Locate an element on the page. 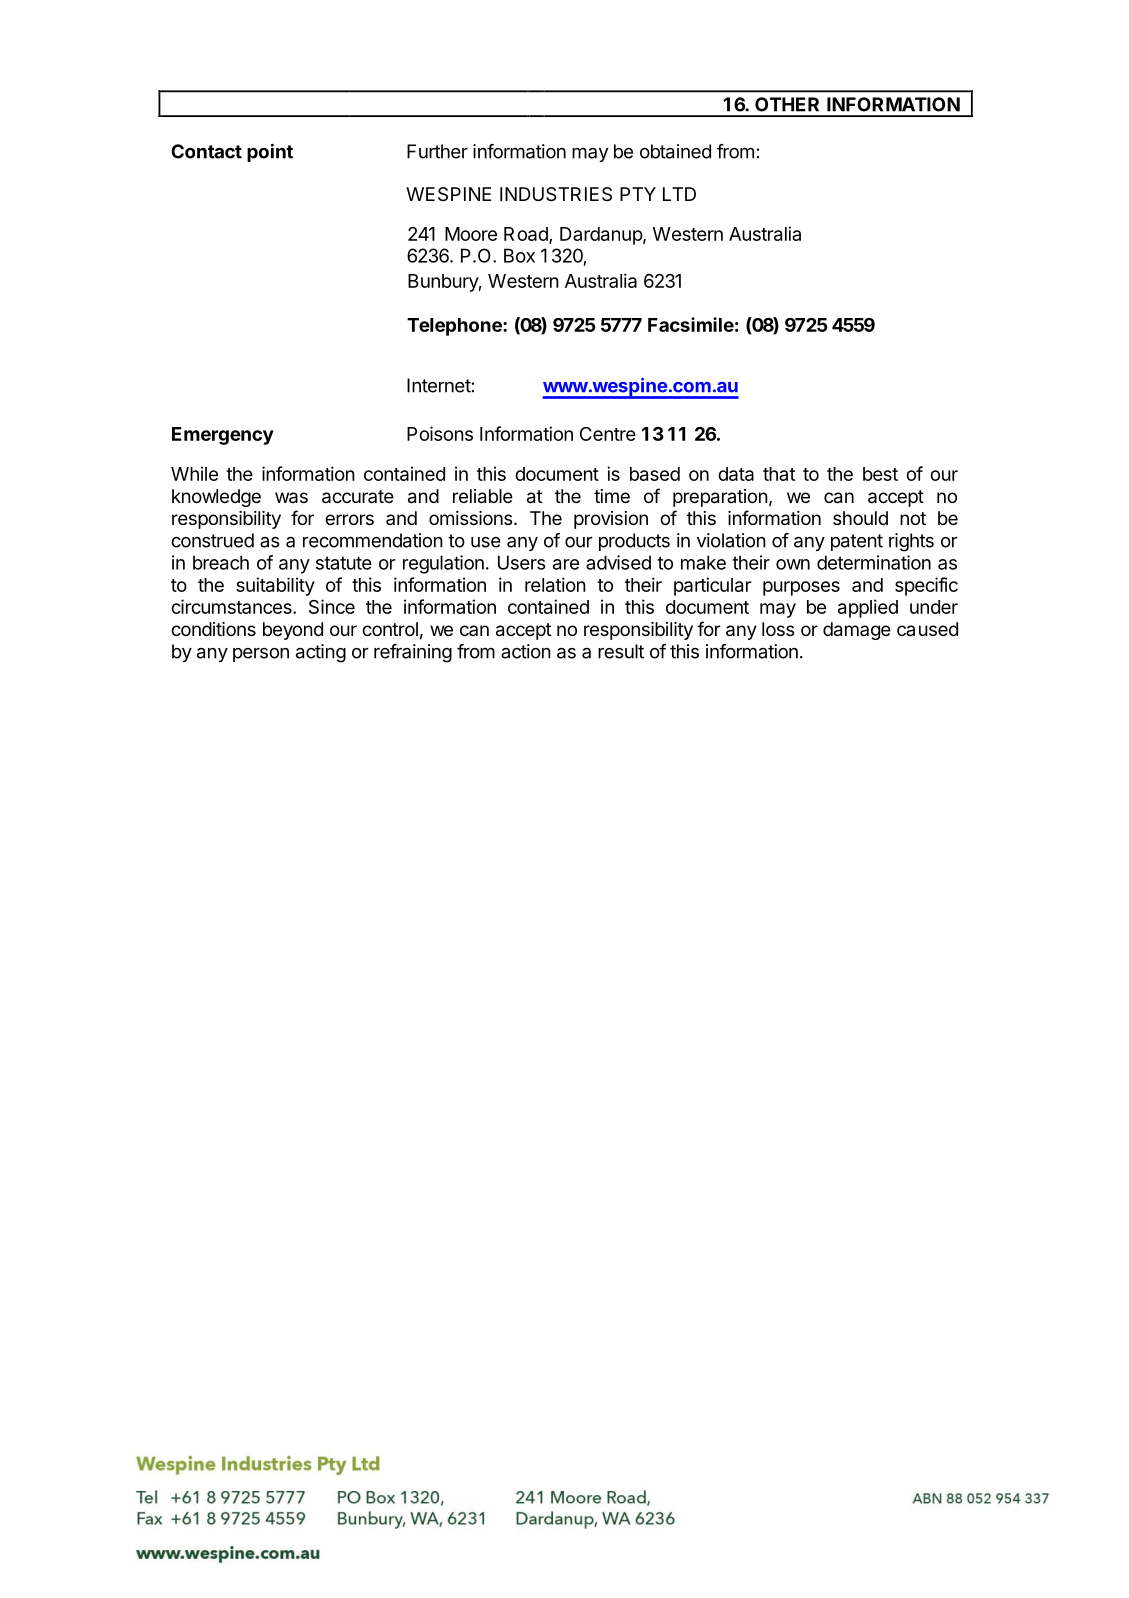  best is located at coordinates (880, 474).
